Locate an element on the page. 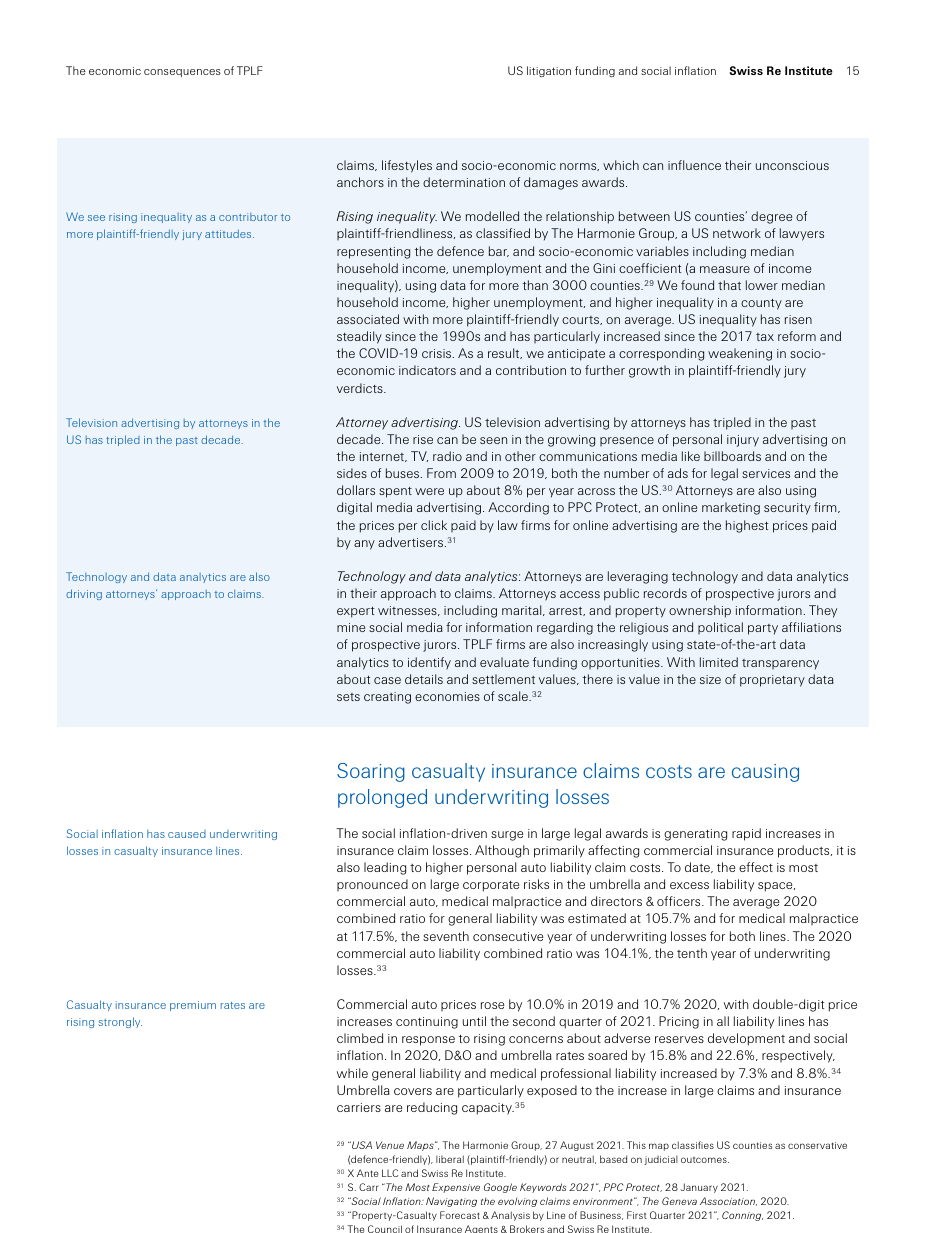 The width and height of the image is (952, 1233). political is located at coordinates (720, 628).
